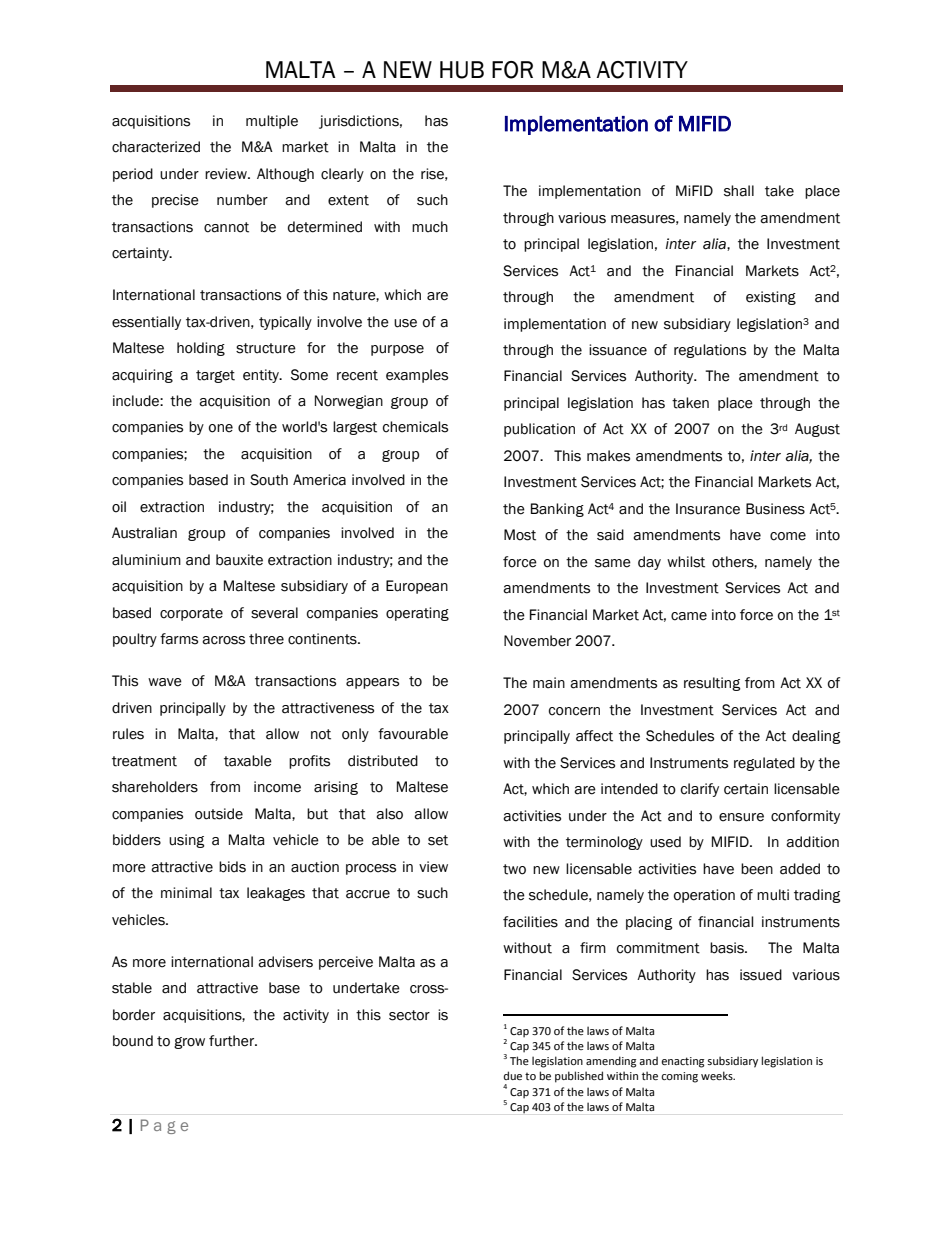 The height and width of the screenshot is (1233, 952). What do you see at coordinates (156, 147) in the screenshot?
I see `characterized` at bounding box center [156, 147].
